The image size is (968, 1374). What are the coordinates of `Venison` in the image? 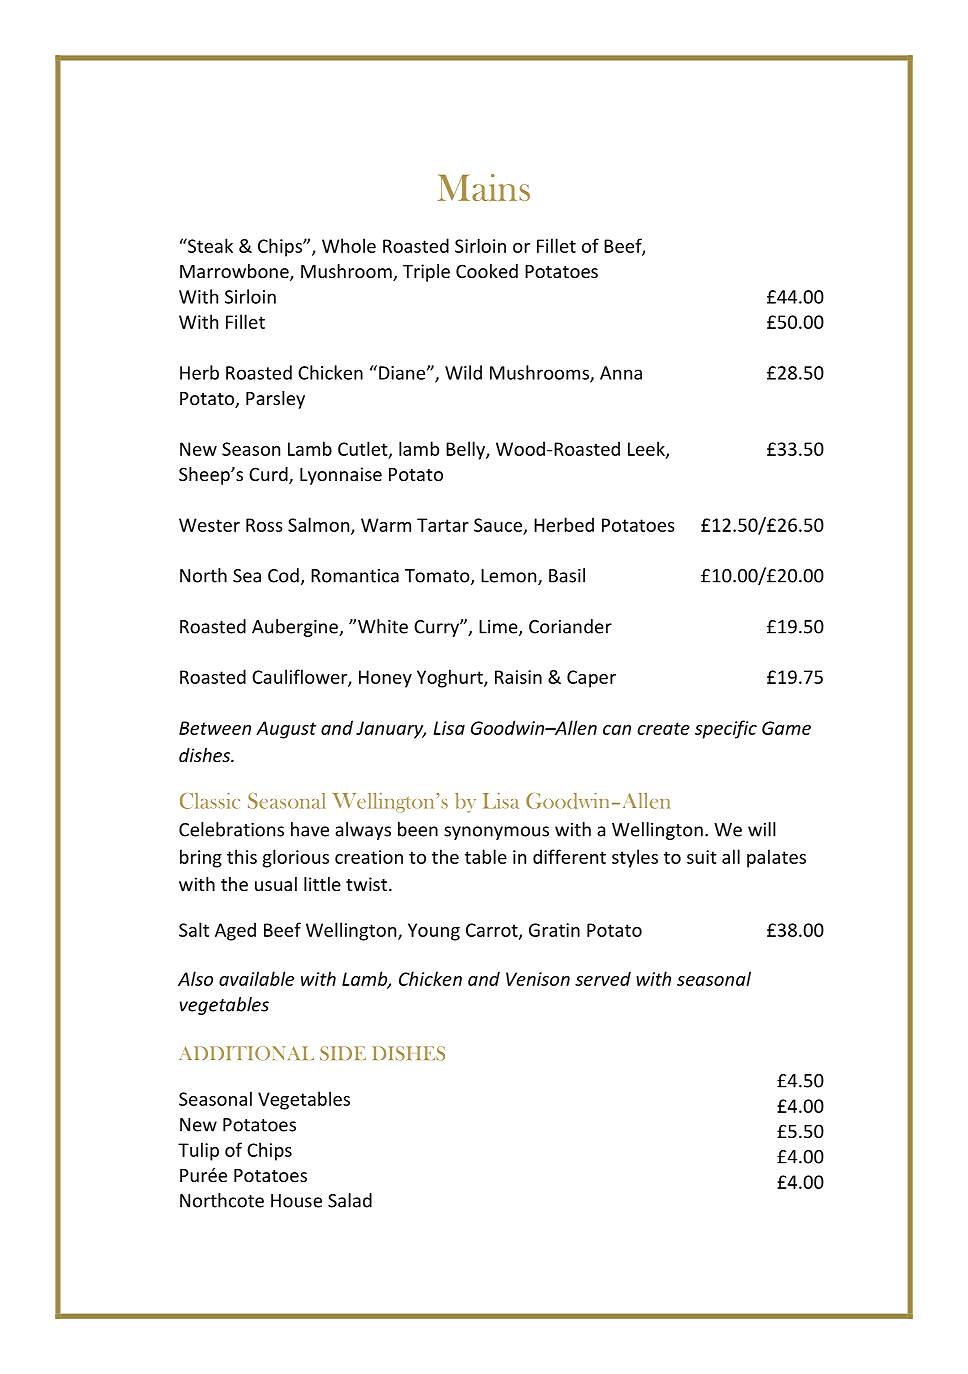 It's located at (538, 979).
